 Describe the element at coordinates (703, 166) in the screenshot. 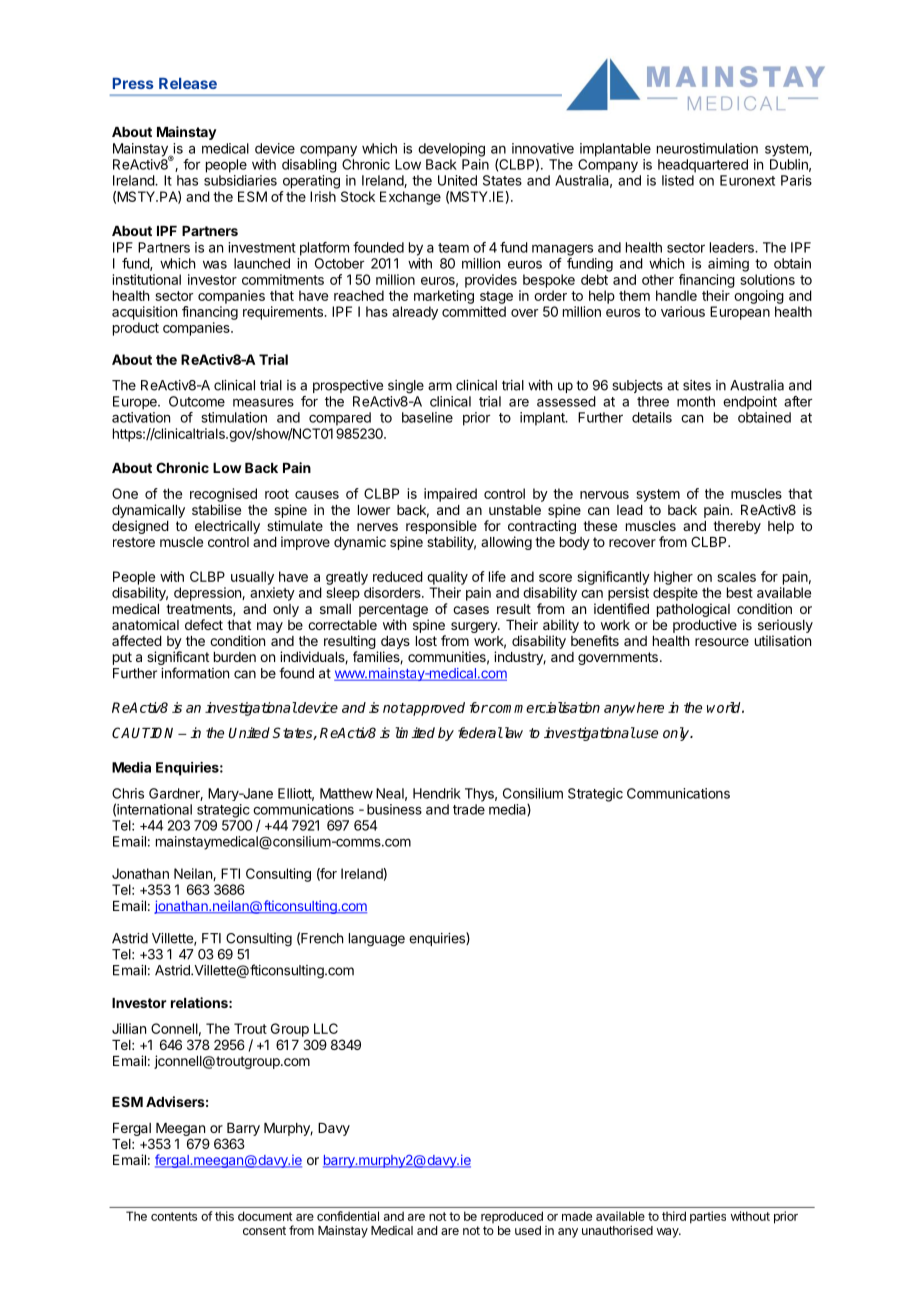

I see `headquartered` at that location.
